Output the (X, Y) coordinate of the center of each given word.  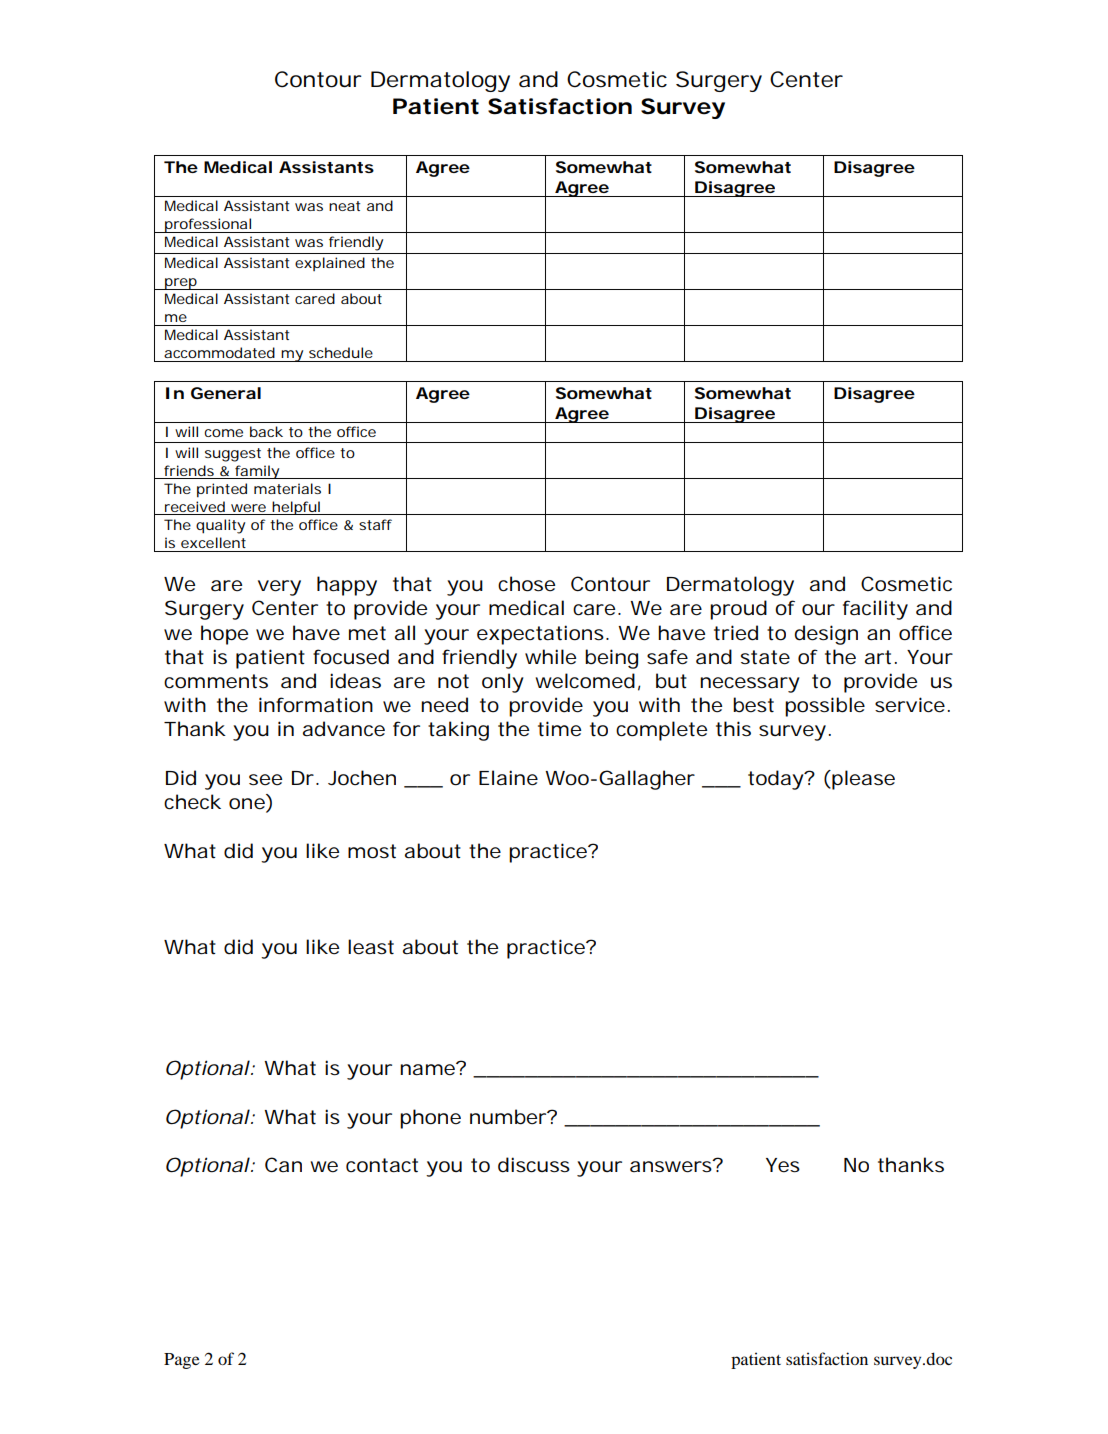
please (862, 780)
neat (344, 206)
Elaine (508, 778)
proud (738, 610)
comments (216, 681)
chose (526, 584)
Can (283, 1164)
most (372, 851)
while (550, 657)
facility (875, 610)
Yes (783, 1165)
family (258, 472)
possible (825, 707)
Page (182, 1361)
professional (208, 225)
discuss (534, 1165)
